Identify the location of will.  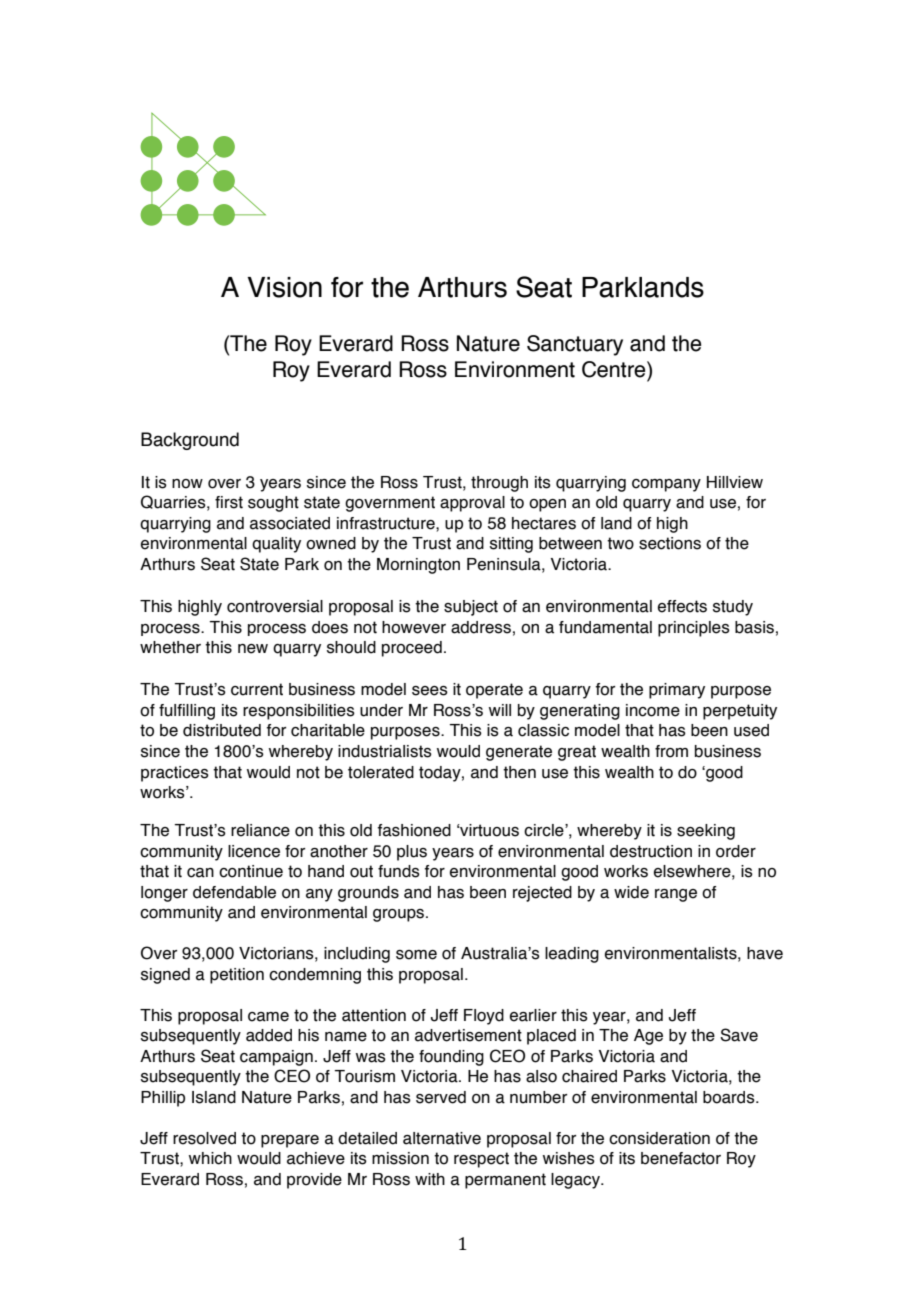
(500, 710).
